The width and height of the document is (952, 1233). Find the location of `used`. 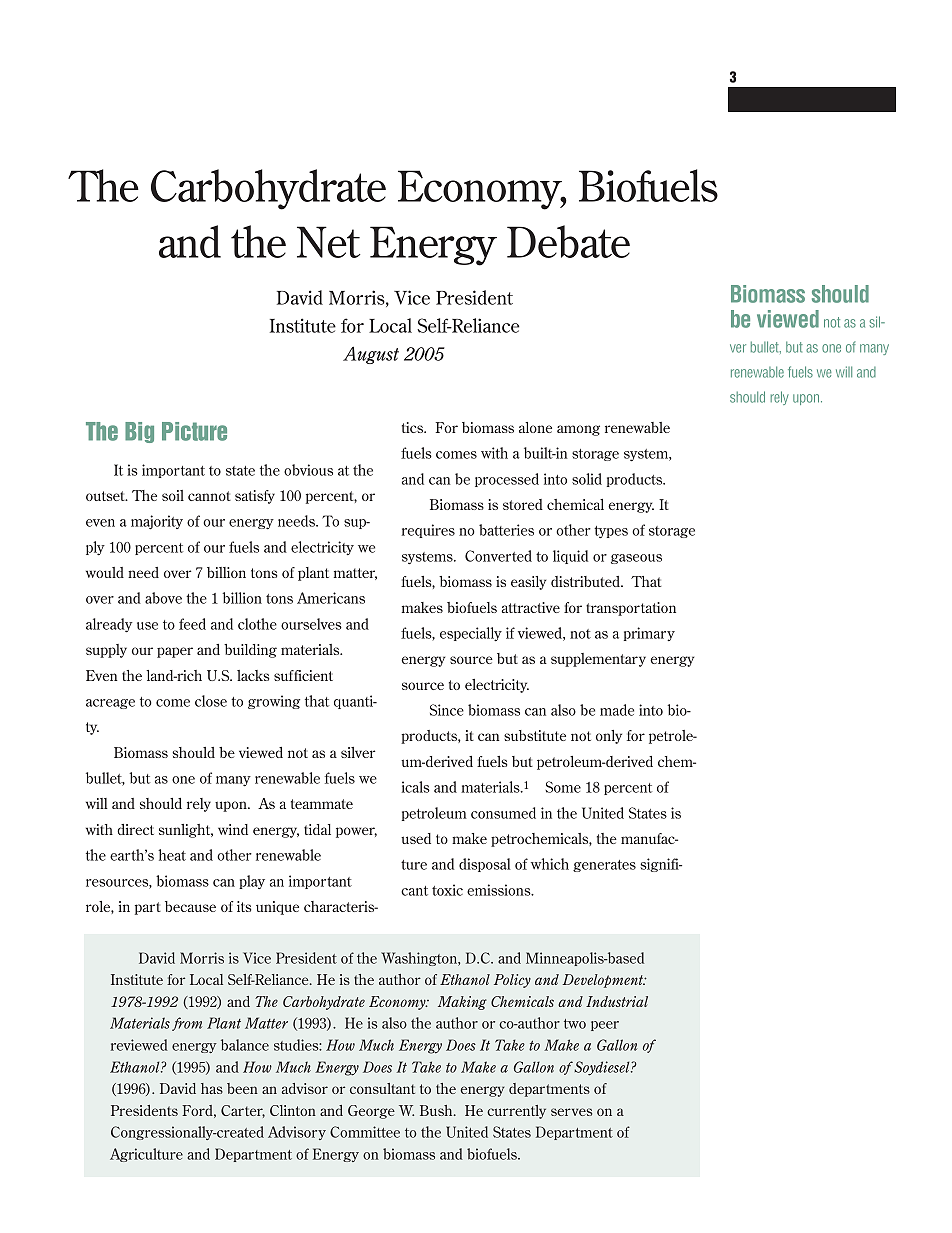

used is located at coordinates (416, 838).
